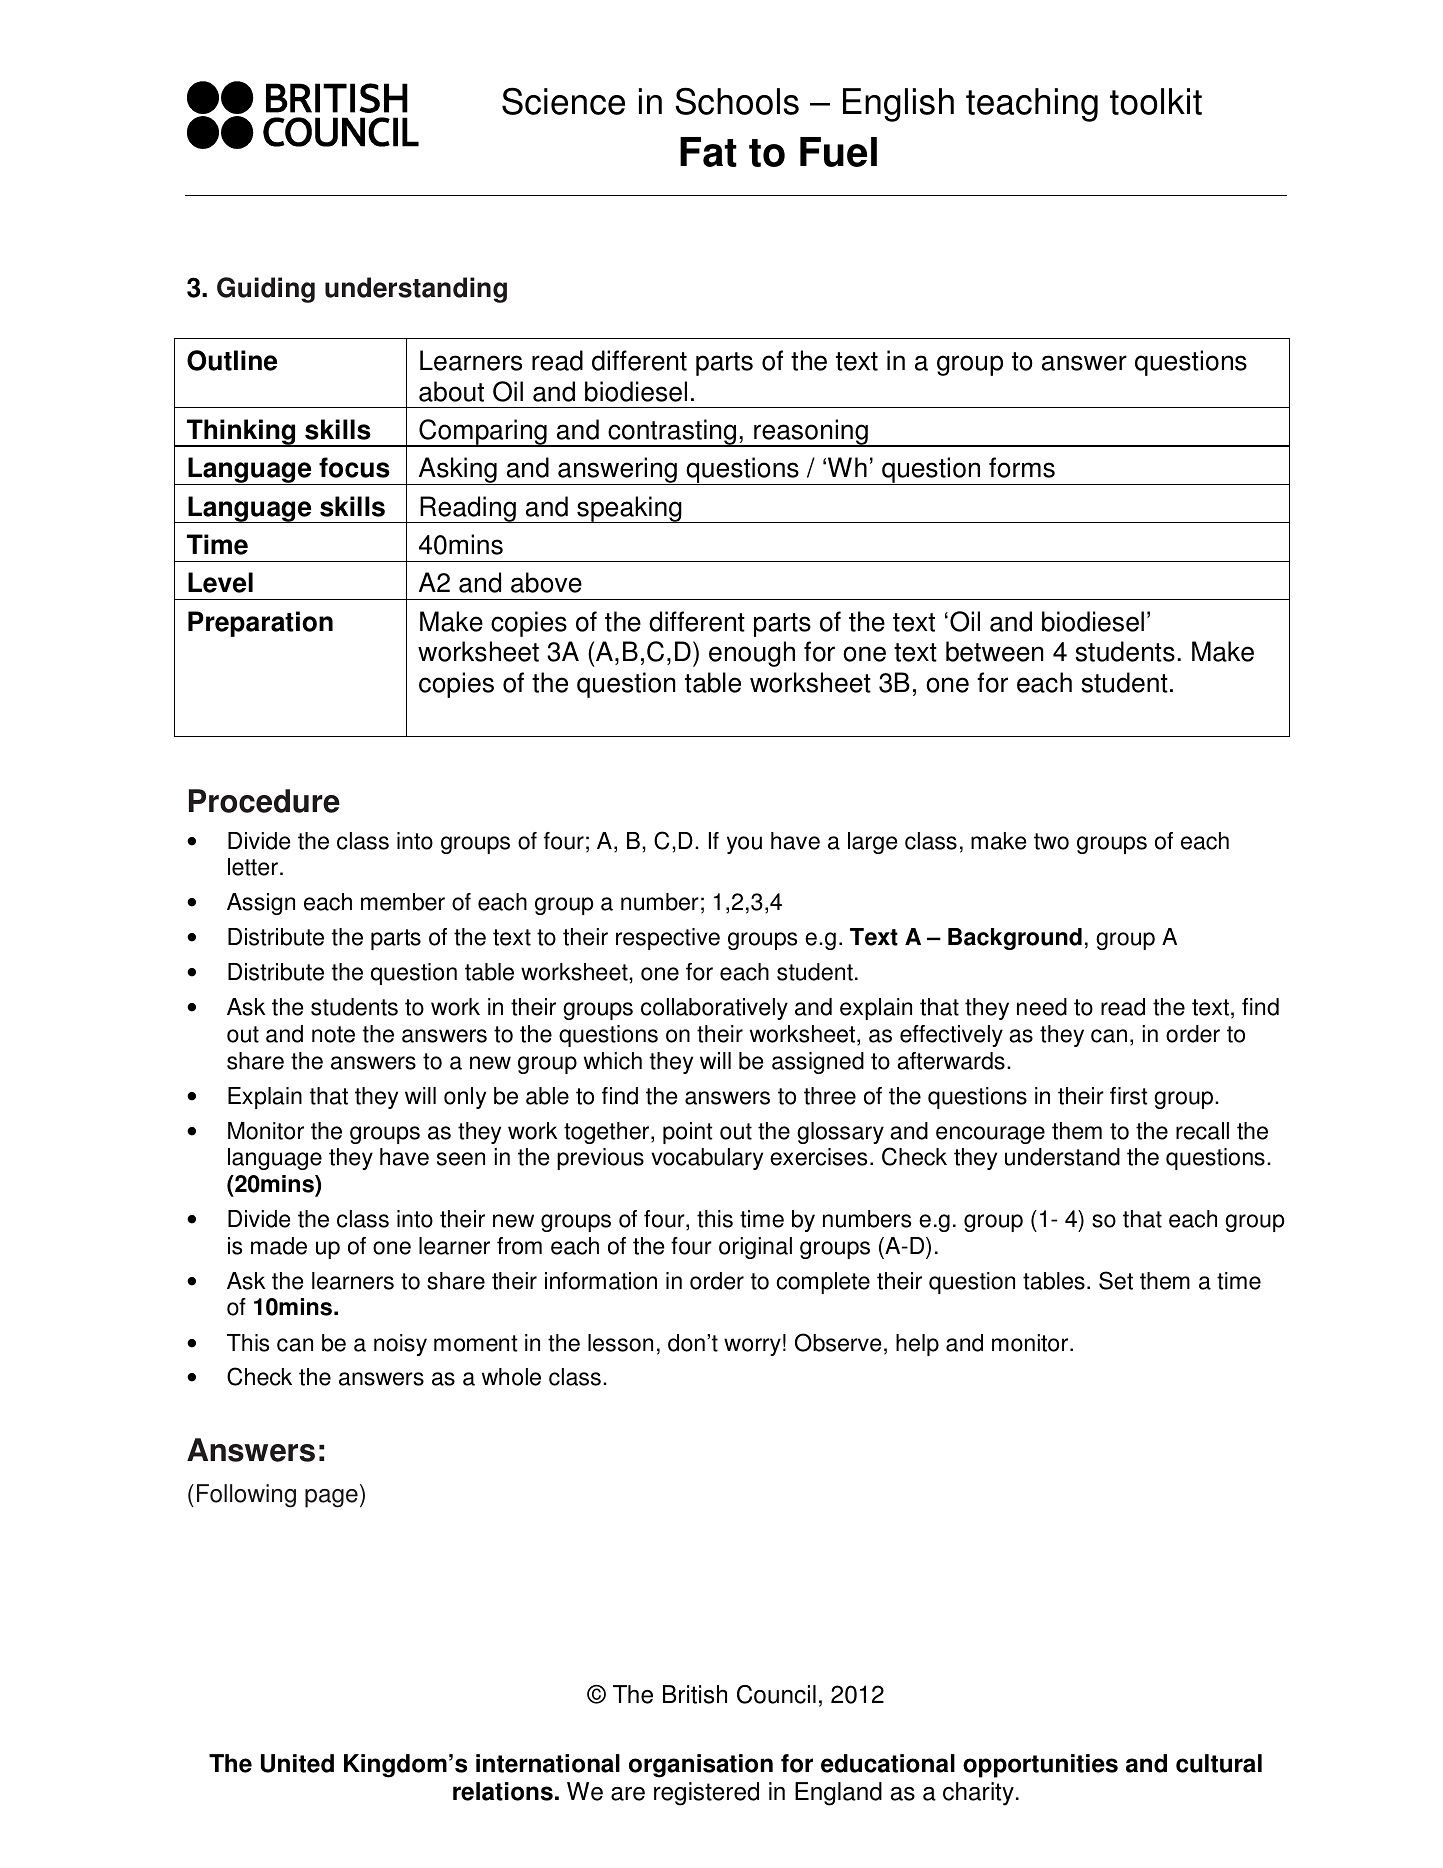  I want to click on toolkit, so click(1156, 101).
